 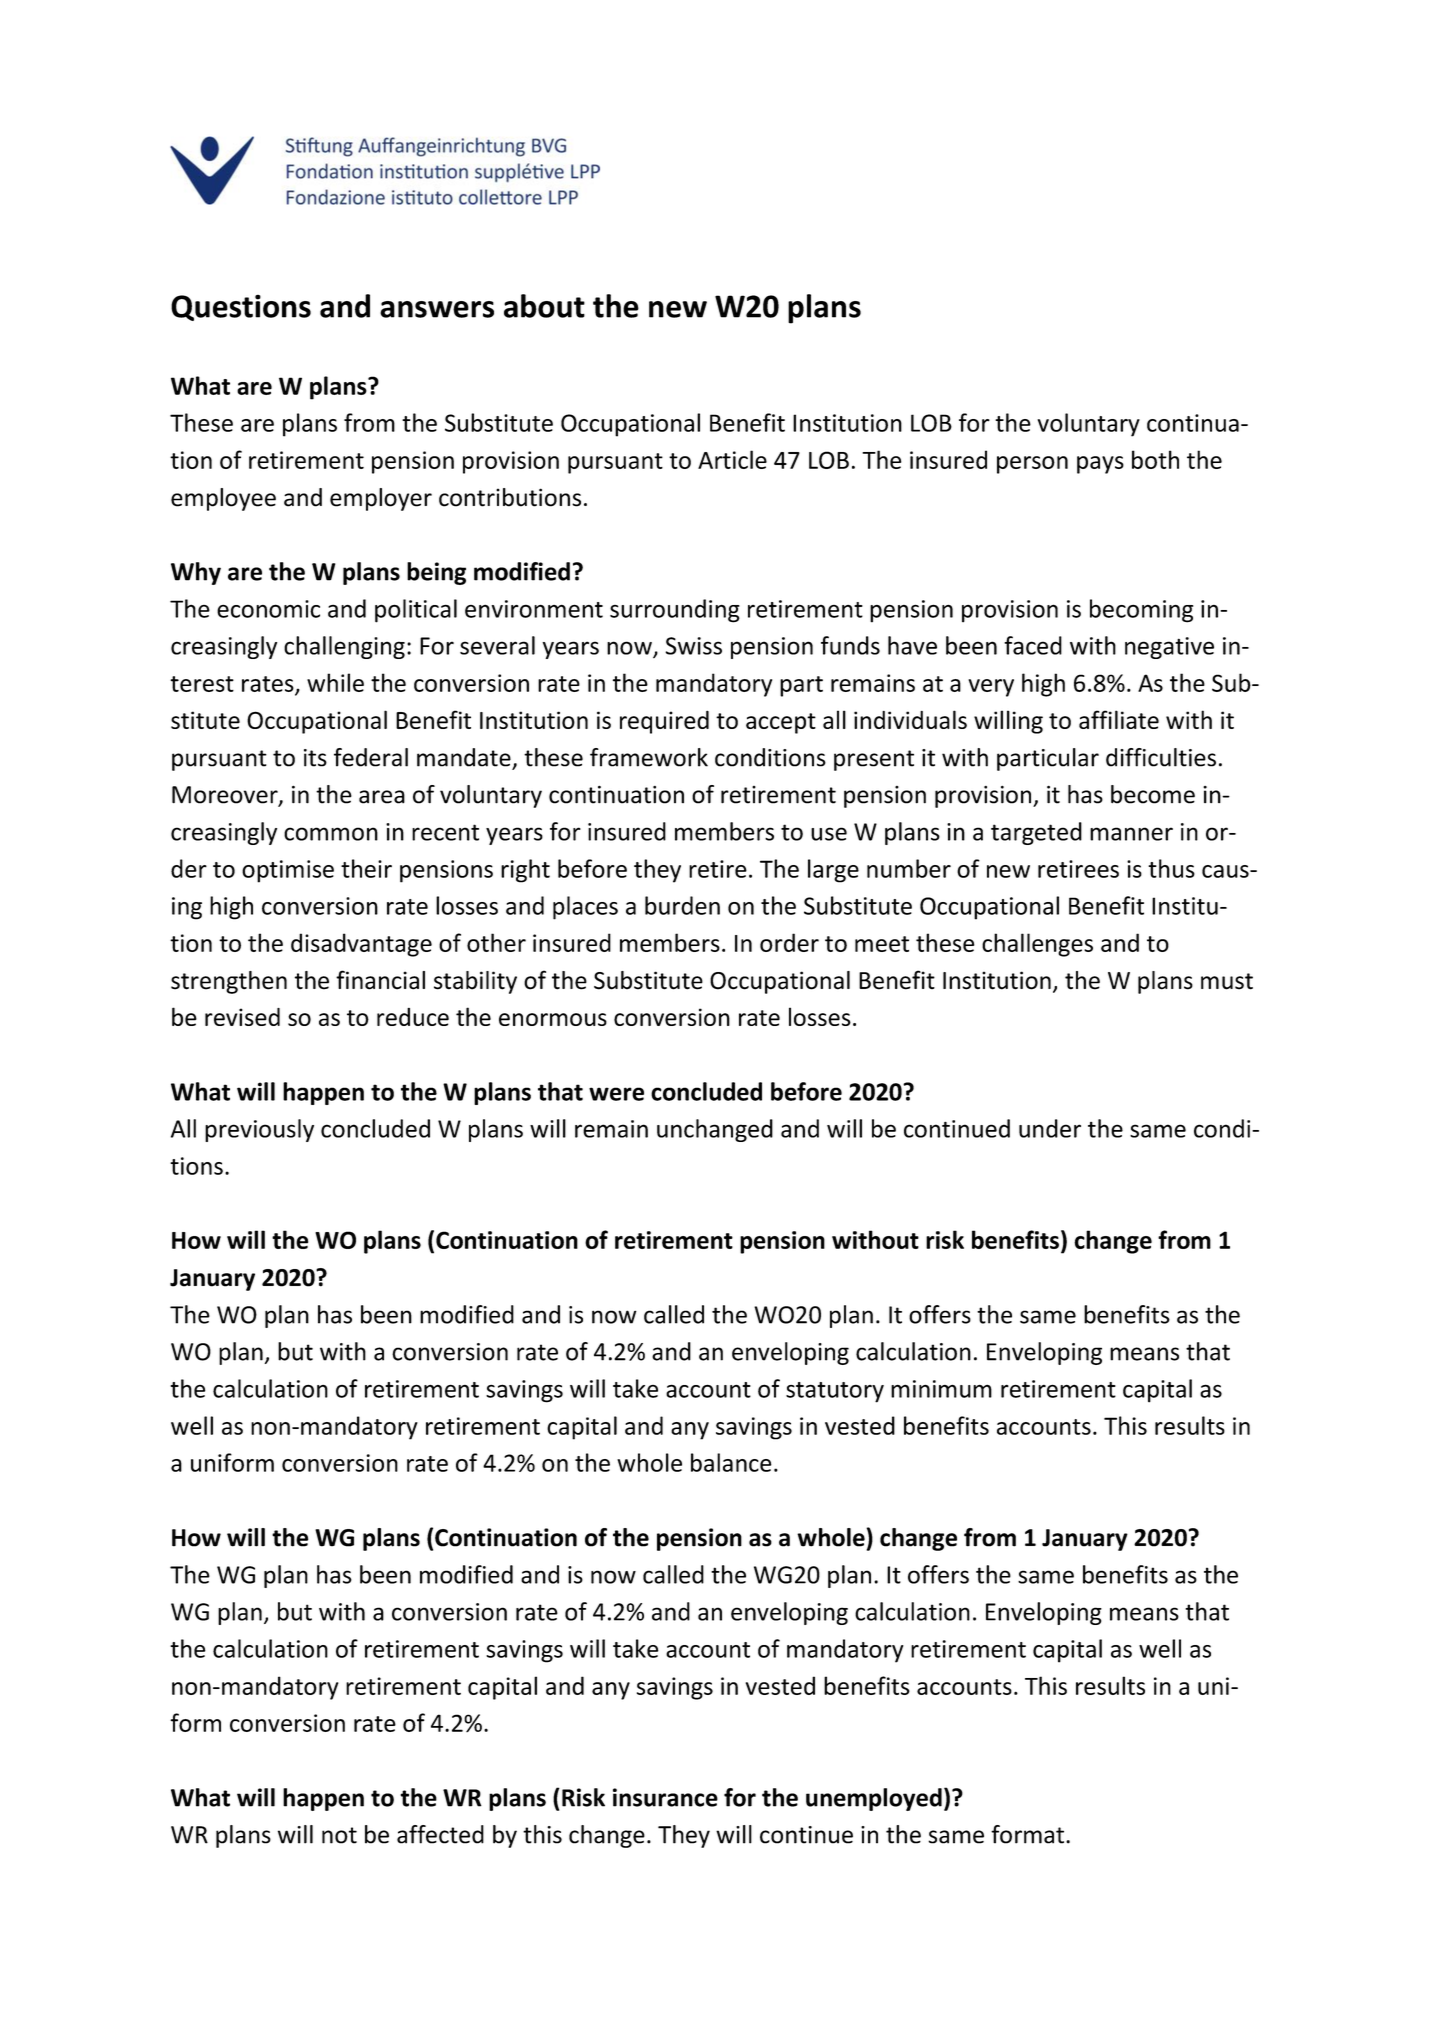 What do you see at coordinates (665, 1797) in the page?
I see `insurance` at bounding box center [665, 1797].
